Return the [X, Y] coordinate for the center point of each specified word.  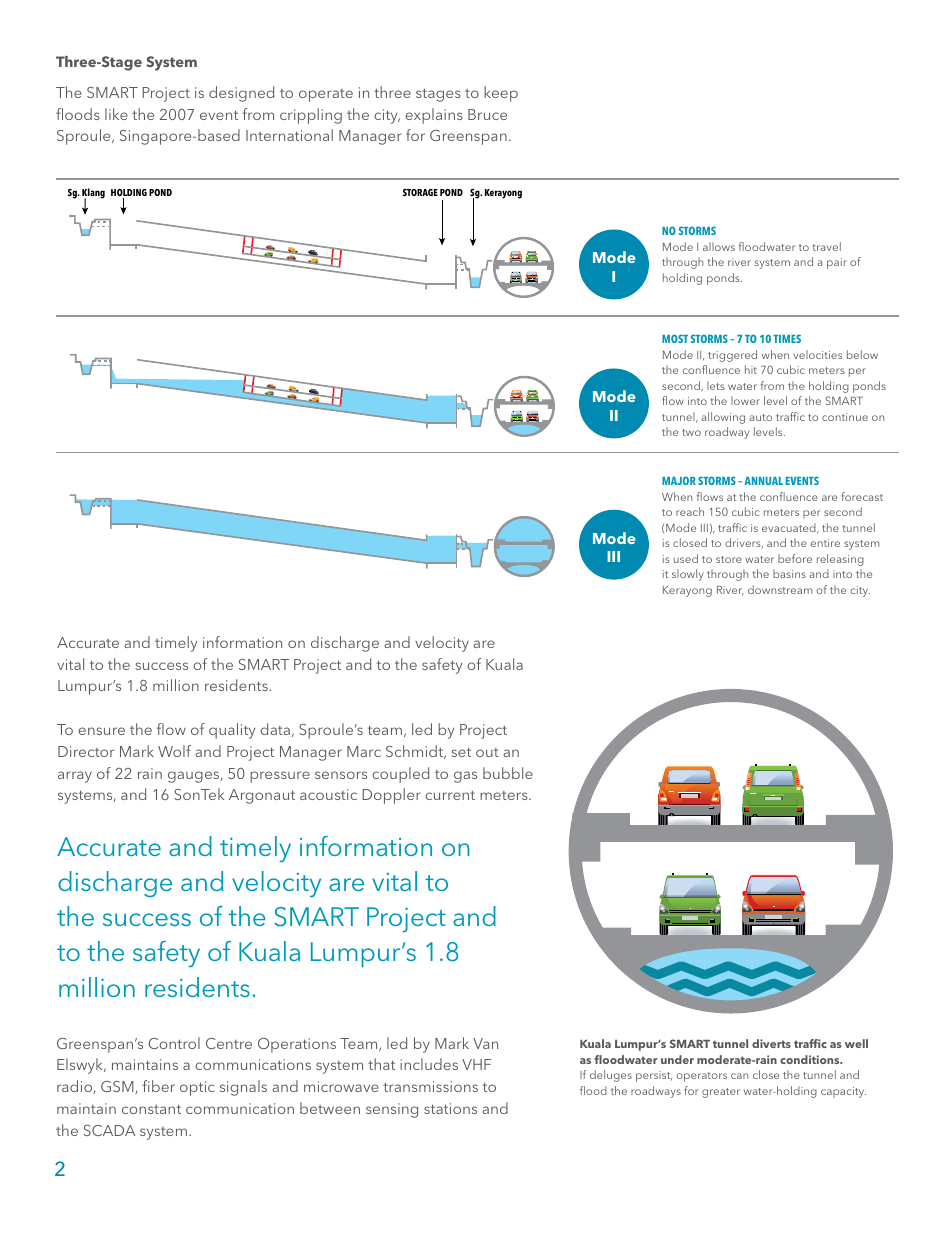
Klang [93, 194]
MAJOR [679, 480]
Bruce [487, 114]
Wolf [174, 751]
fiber [158, 1086]
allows [719, 246]
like [116, 114]
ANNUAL [763, 481]
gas [465, 777]
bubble [508, 773]
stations [450, 1108]
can [739, 1076]
